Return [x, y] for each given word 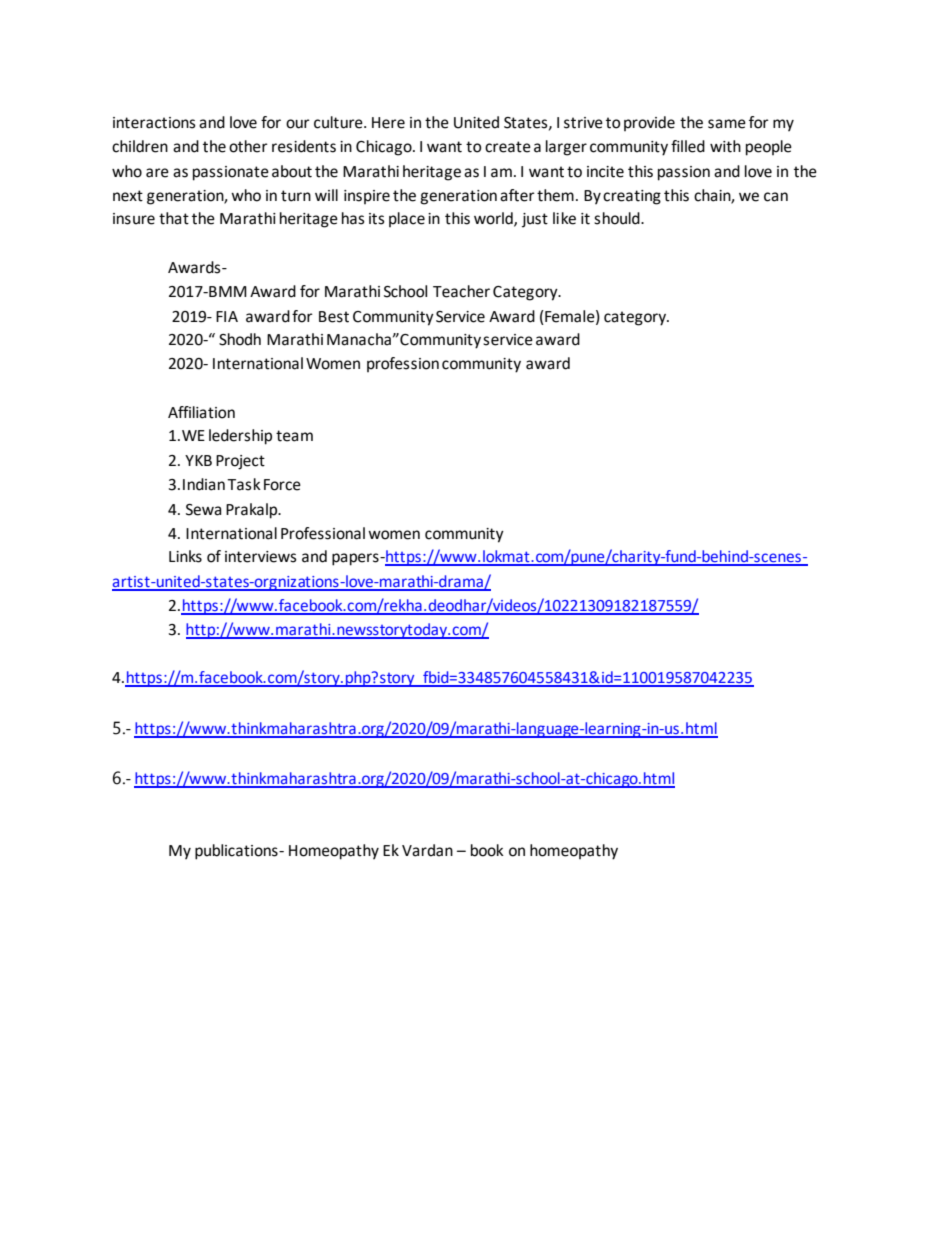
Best [334, 317]
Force [282, 485]
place [407, 219]
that [174, 218]
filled [688, 146]
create [508, 147]
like [564, 218]
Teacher [461, 291]
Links [185, 556]
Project [240, 462]
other [248, 146]
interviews [261, 557]
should [618, 218]
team [294, 436]
